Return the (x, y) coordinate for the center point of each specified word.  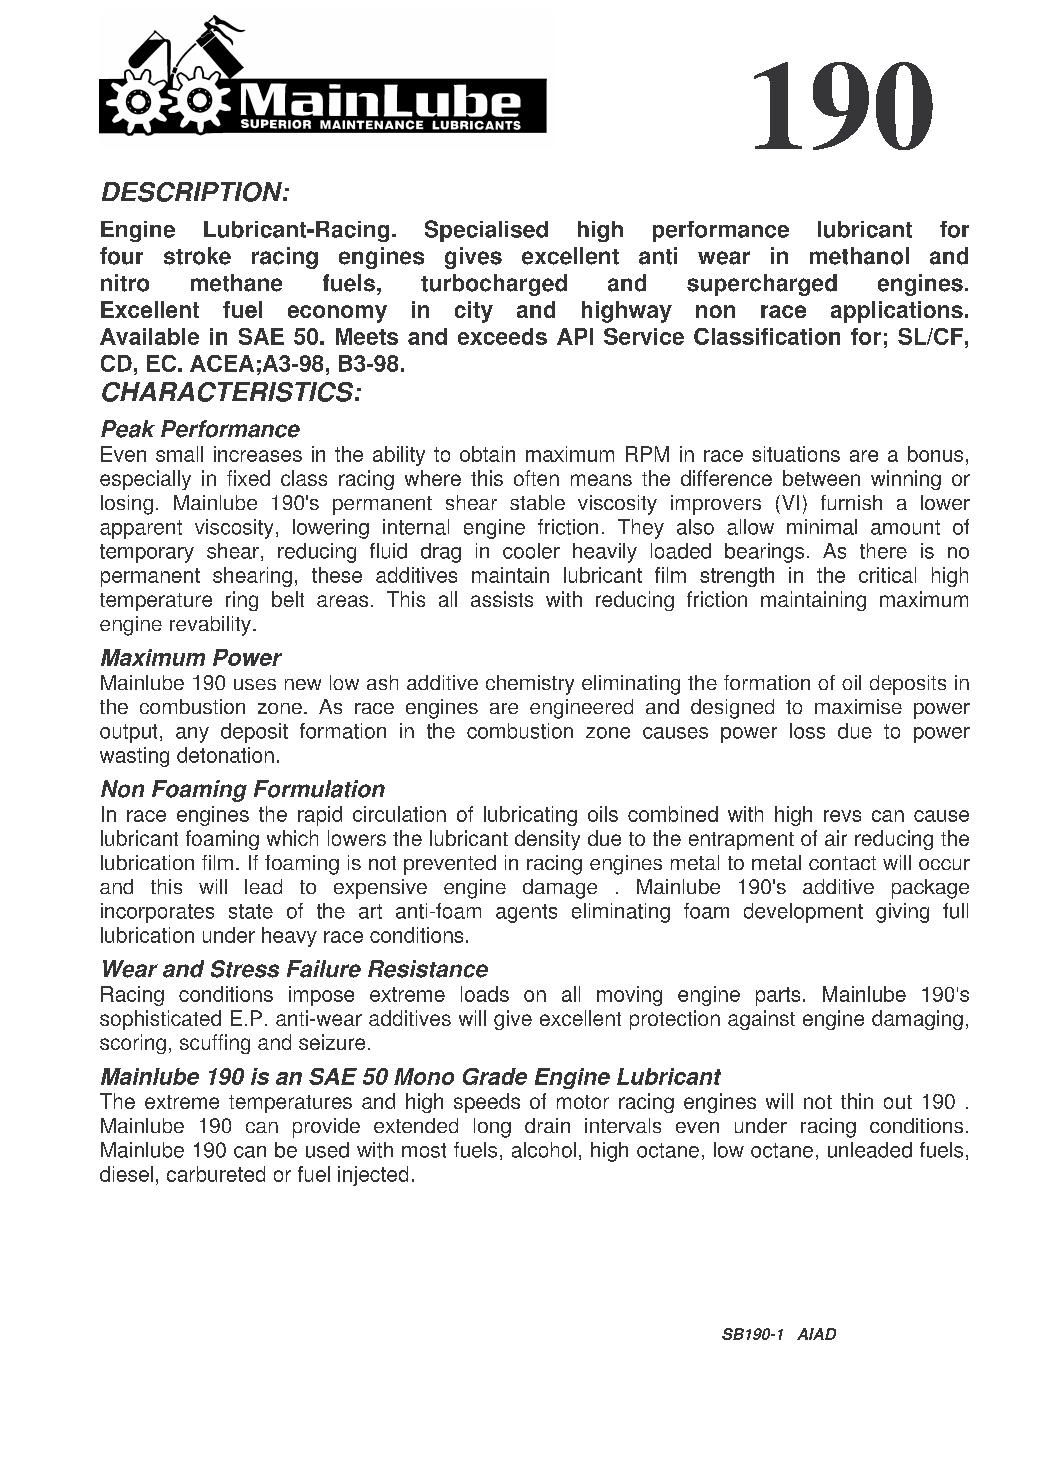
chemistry (530, 685)
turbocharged (494, 285)
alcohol (544, 1150)
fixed (248, 478)
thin (857, 1101)
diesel (126, 1174)
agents (526, 913)
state (251, 911)
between (821, 478)
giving (902, 913)
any (192, 735)
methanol (859, 256)
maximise (858, 706)
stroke (197, 256)
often (536, 478)
